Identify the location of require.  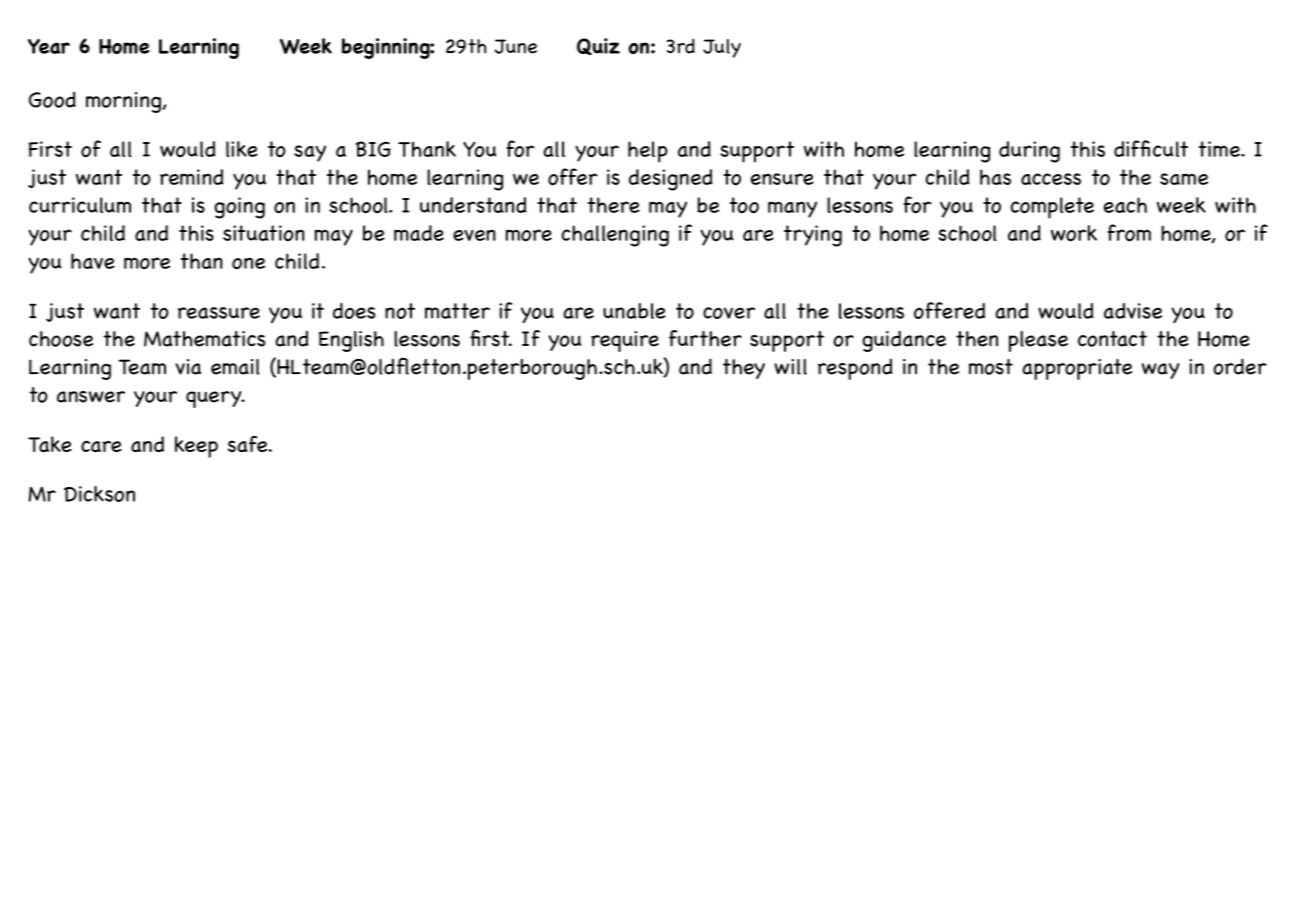
(625, 341).
